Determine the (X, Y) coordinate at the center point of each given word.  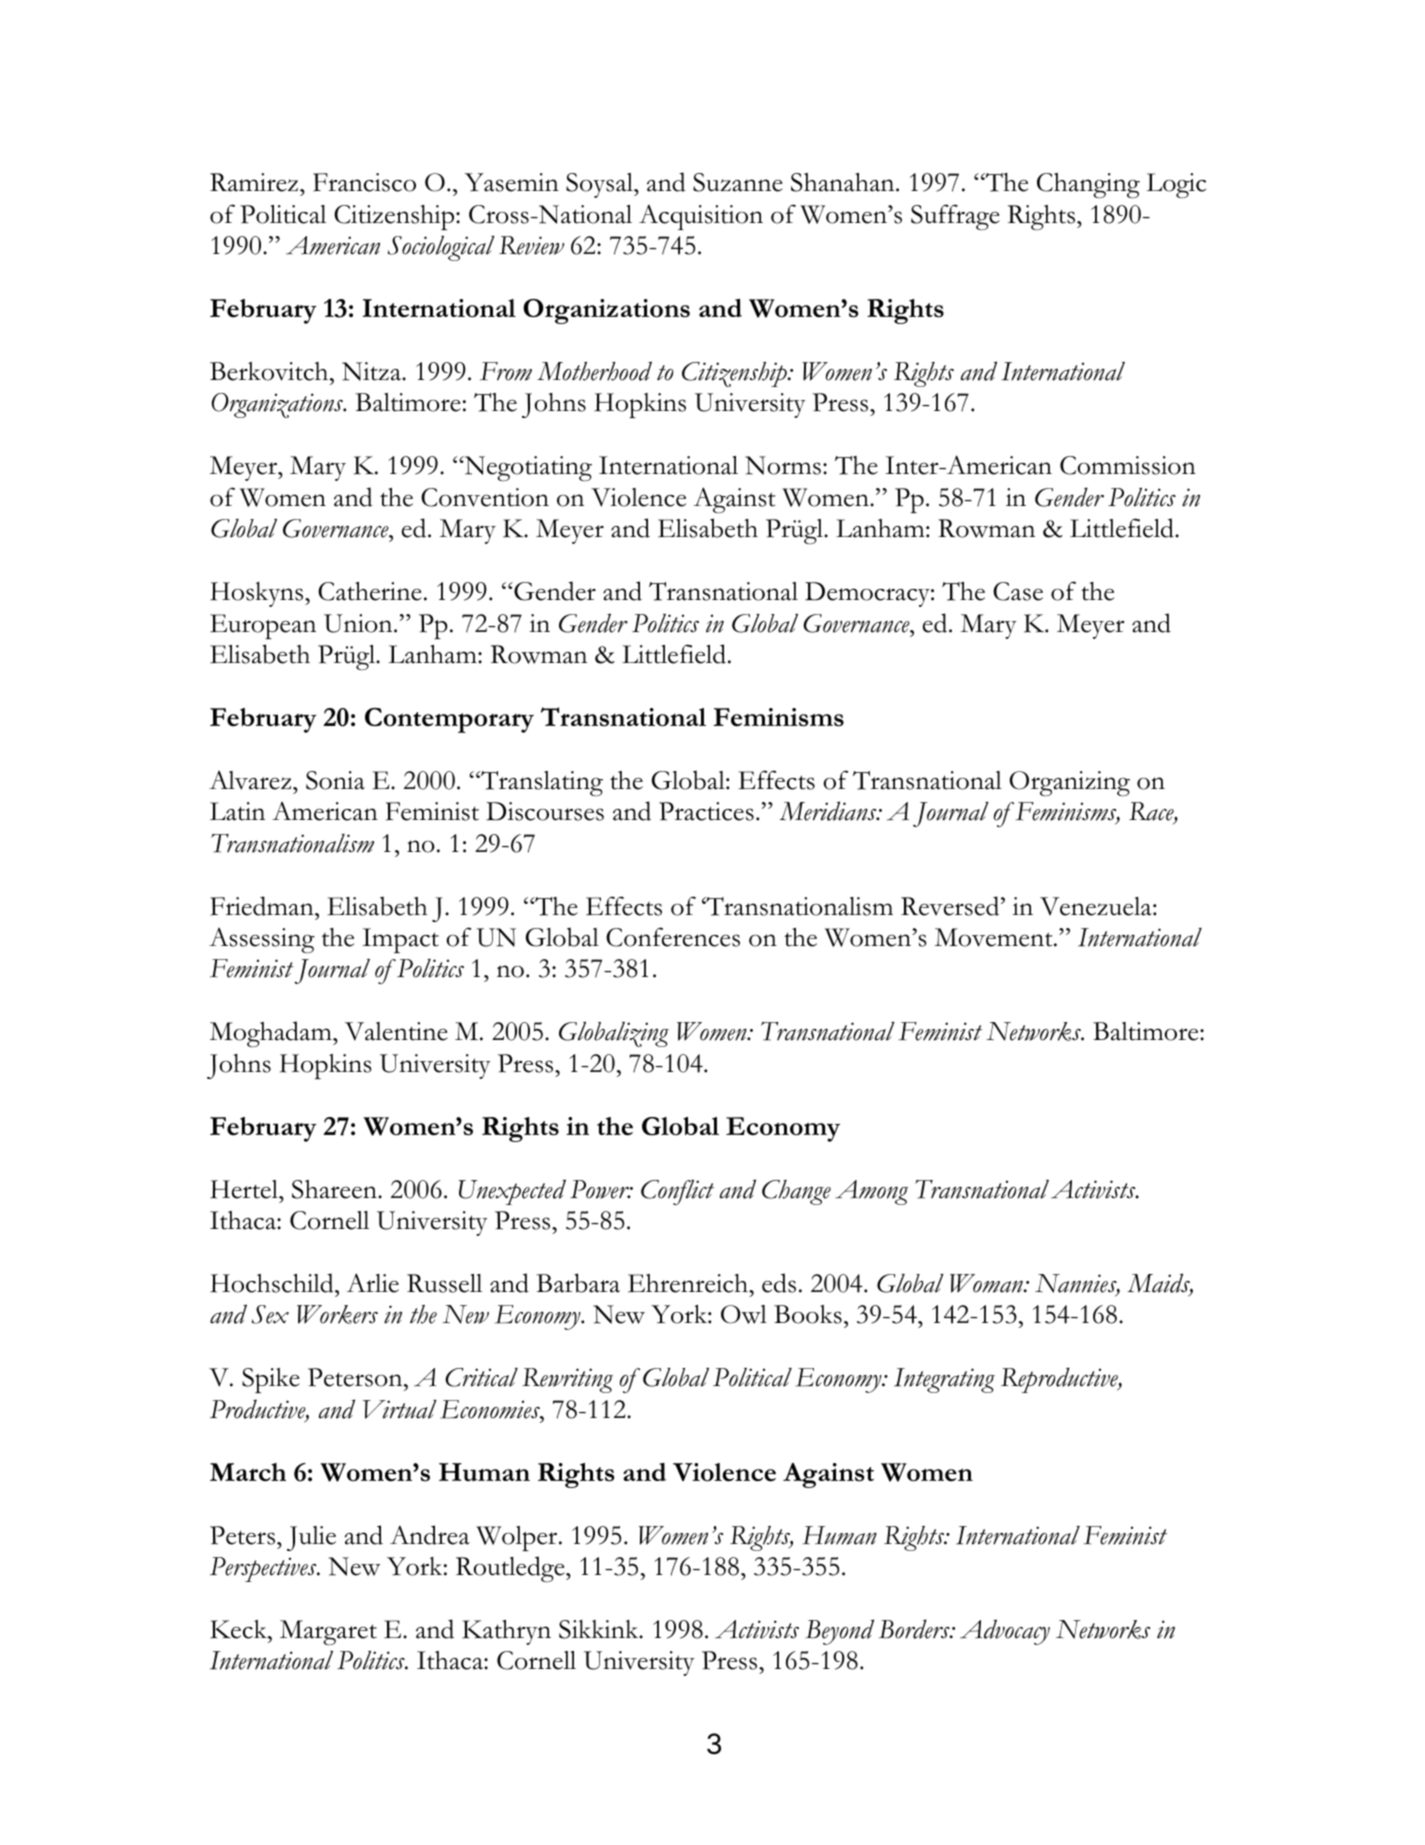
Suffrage (955, 217)
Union (359, 623)
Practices (706, 811)
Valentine (396, 1031)
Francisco (364, 182)
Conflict (677, 1192)
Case (1018, 591)
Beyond (840, 1632)
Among (872, 1192)
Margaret (328, 1632)
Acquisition (701, 217)
